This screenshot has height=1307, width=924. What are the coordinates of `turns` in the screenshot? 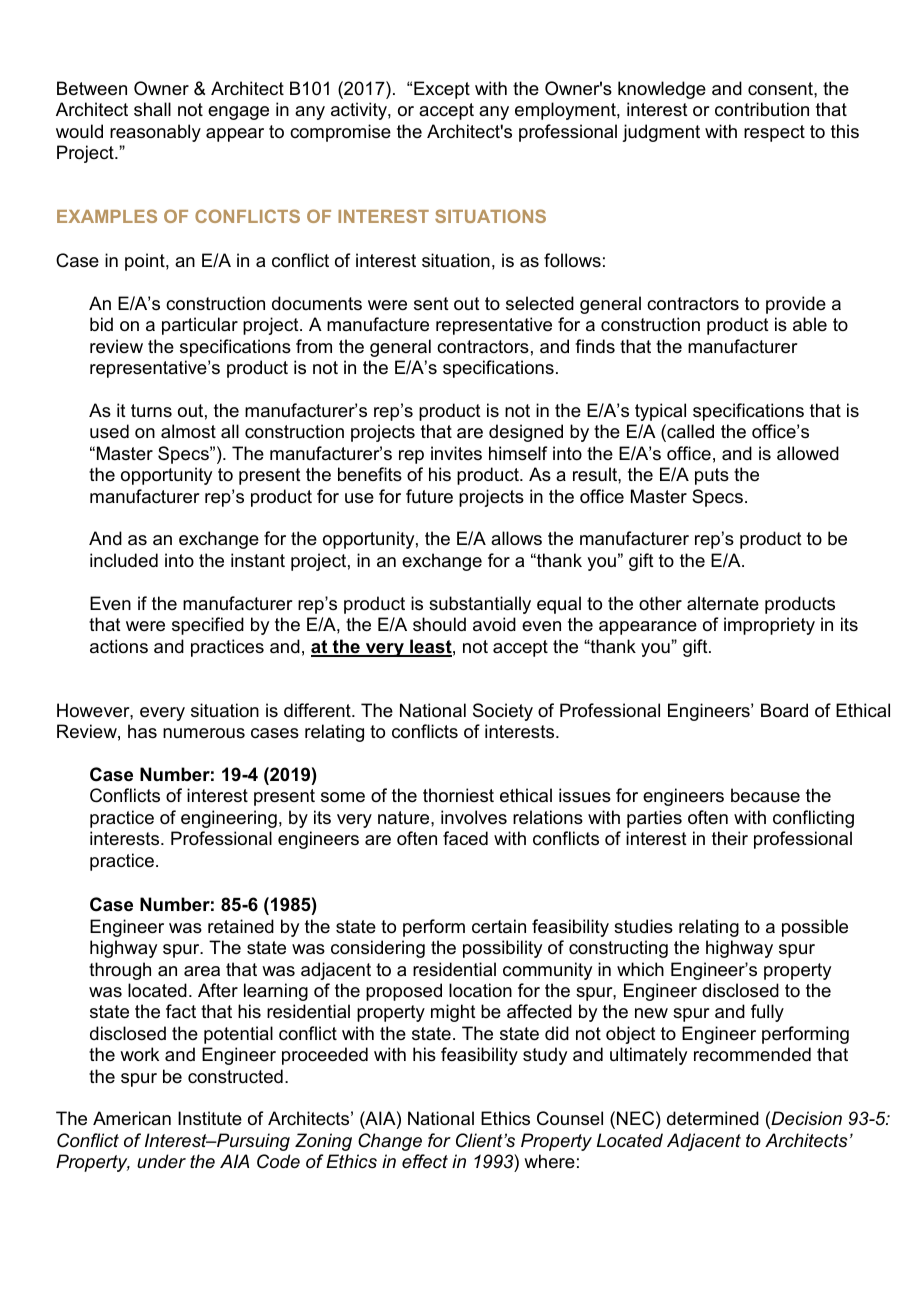 It's located at (151, 411).
